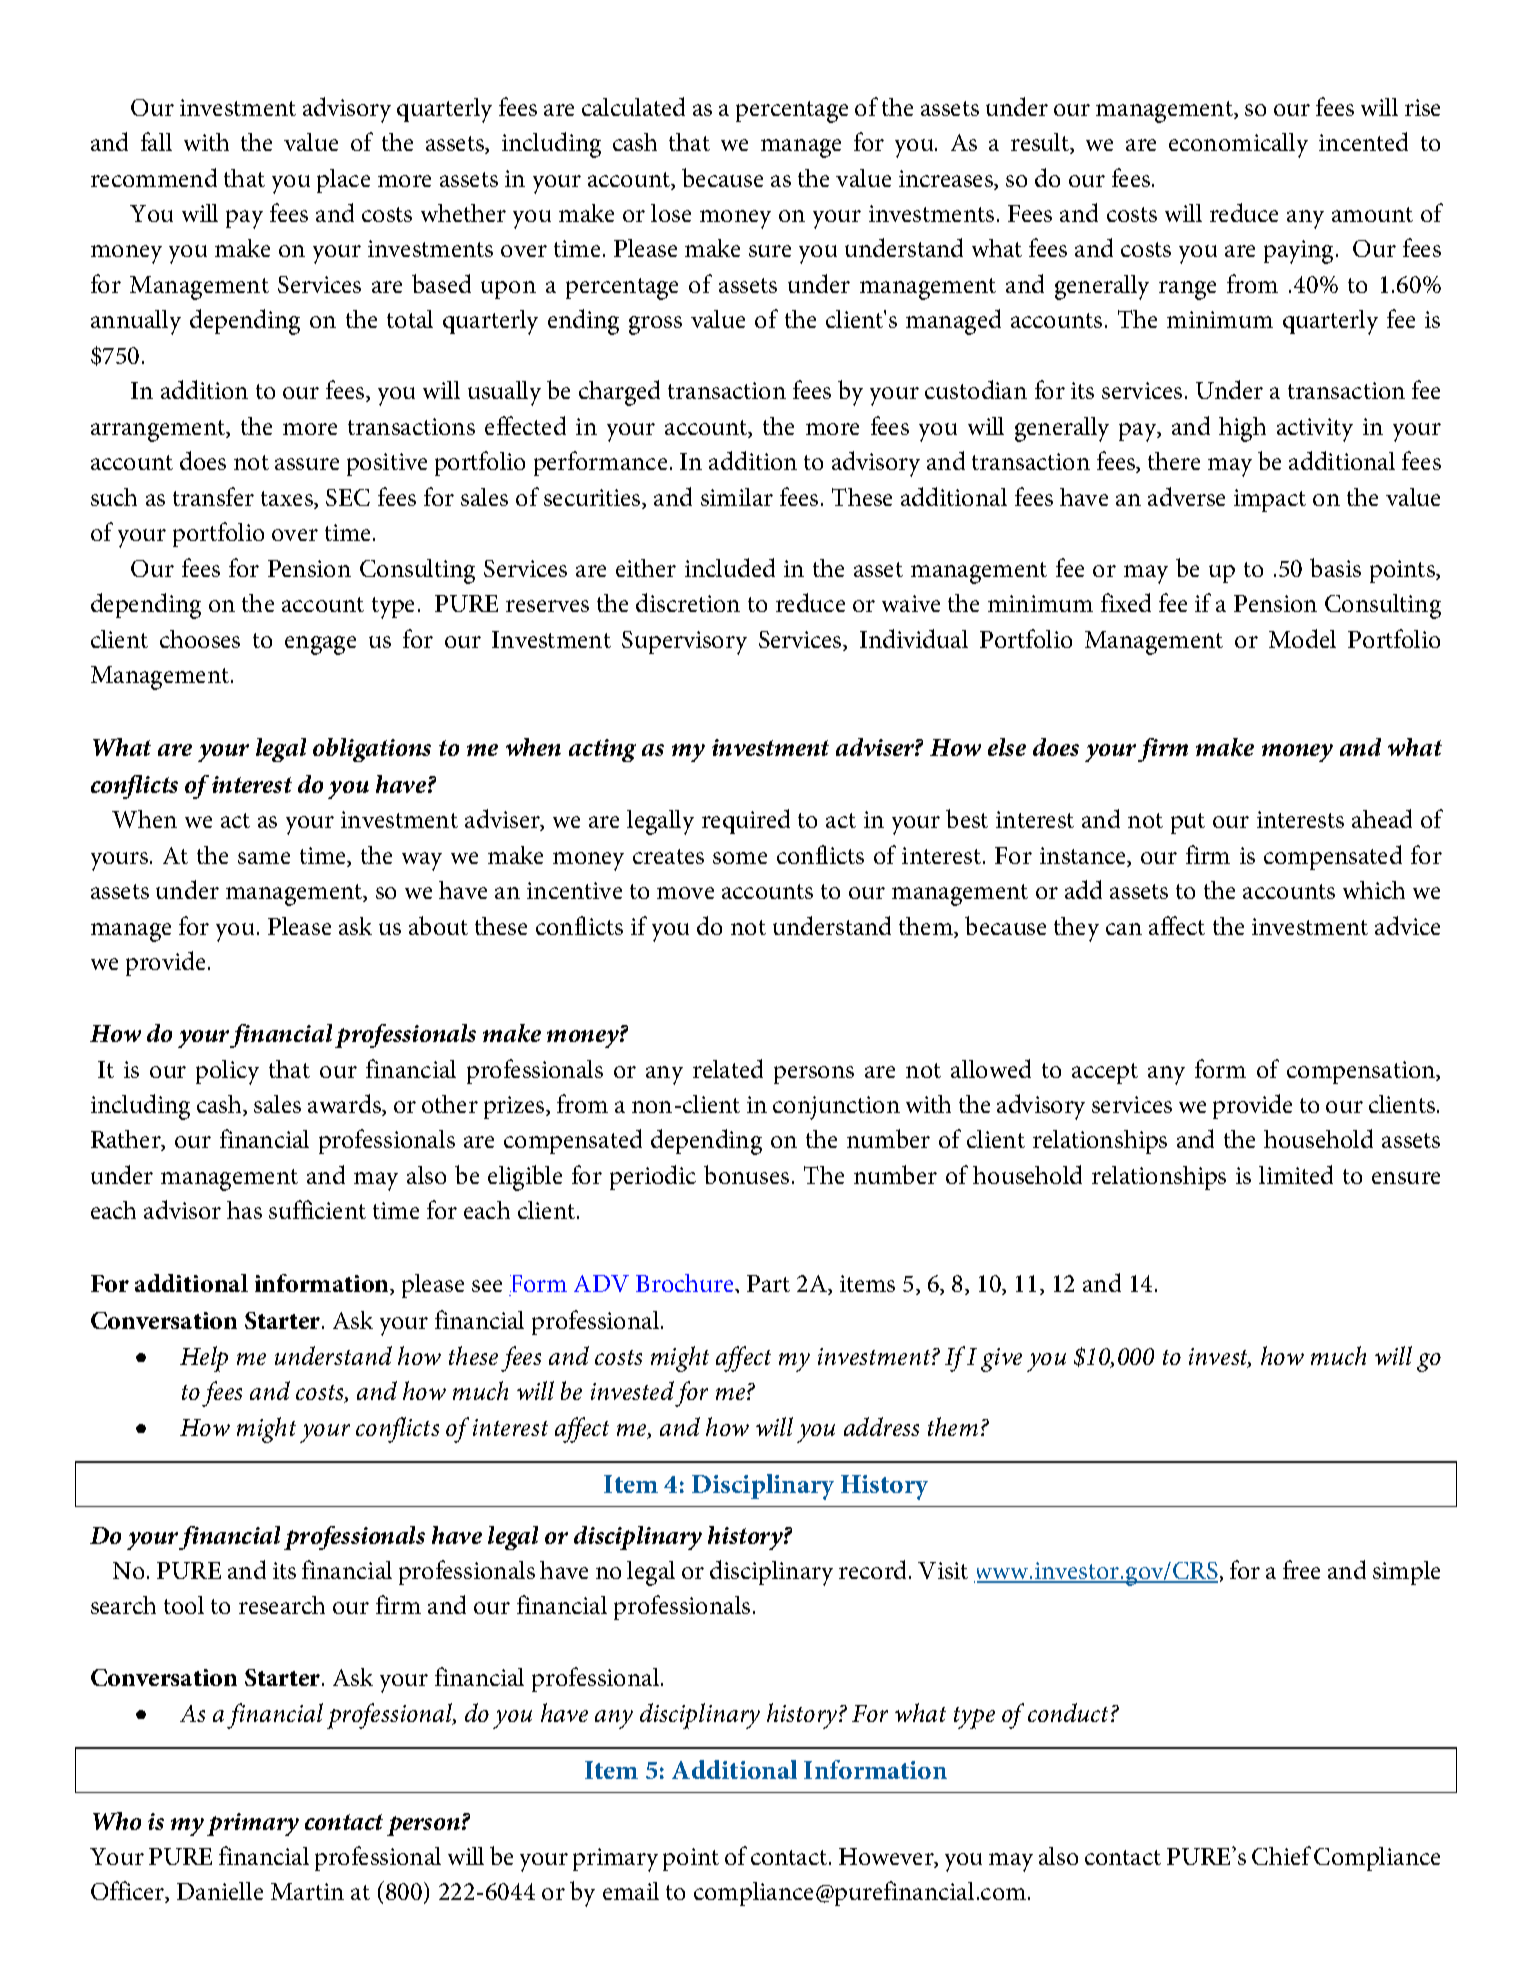 The width and height of the screenshot is (1532, 1983). What do you see at coordinates (343, 181) in the screenshot?
I see `place` at bounding box center [343, 181].
